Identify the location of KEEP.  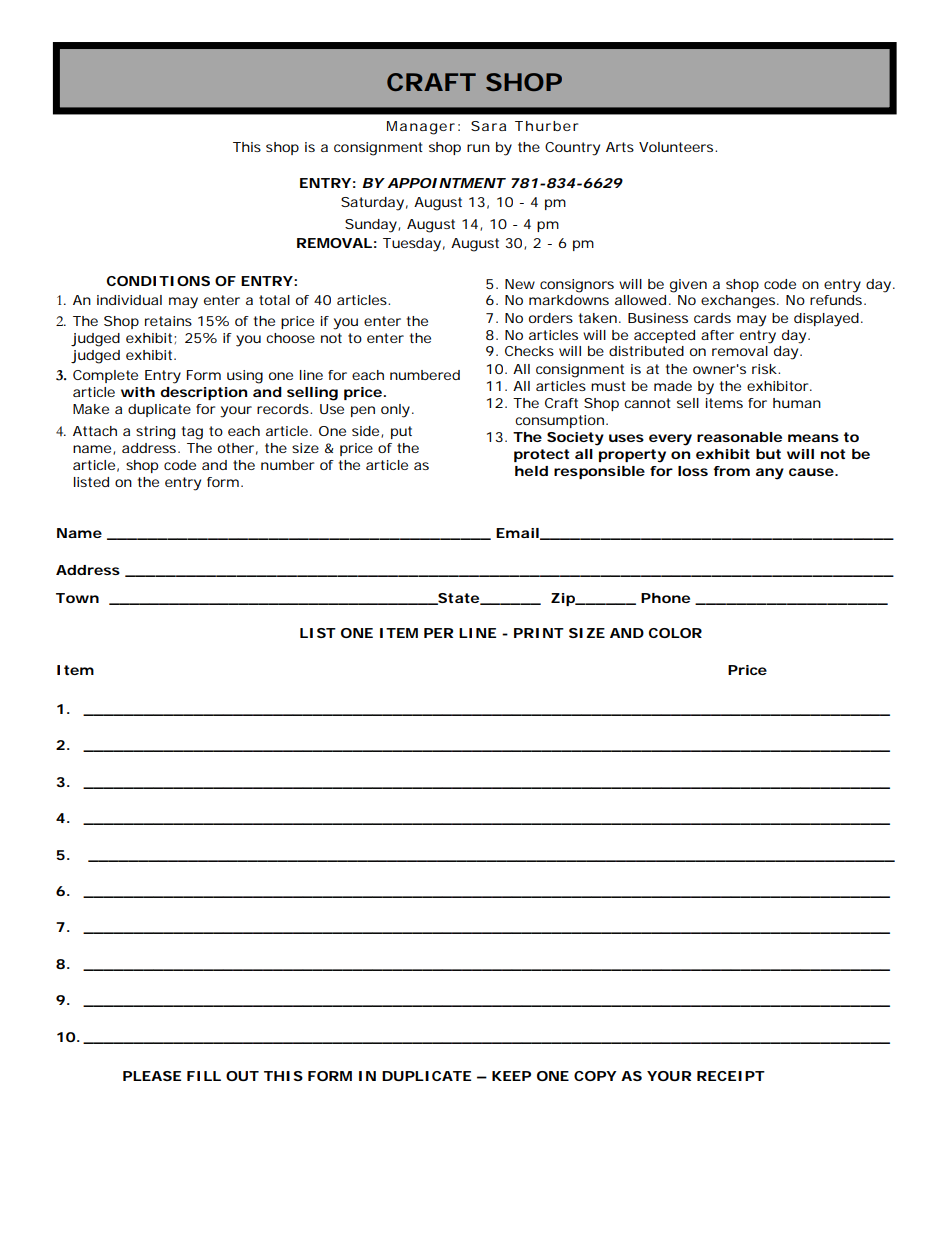
(511, 1076).
